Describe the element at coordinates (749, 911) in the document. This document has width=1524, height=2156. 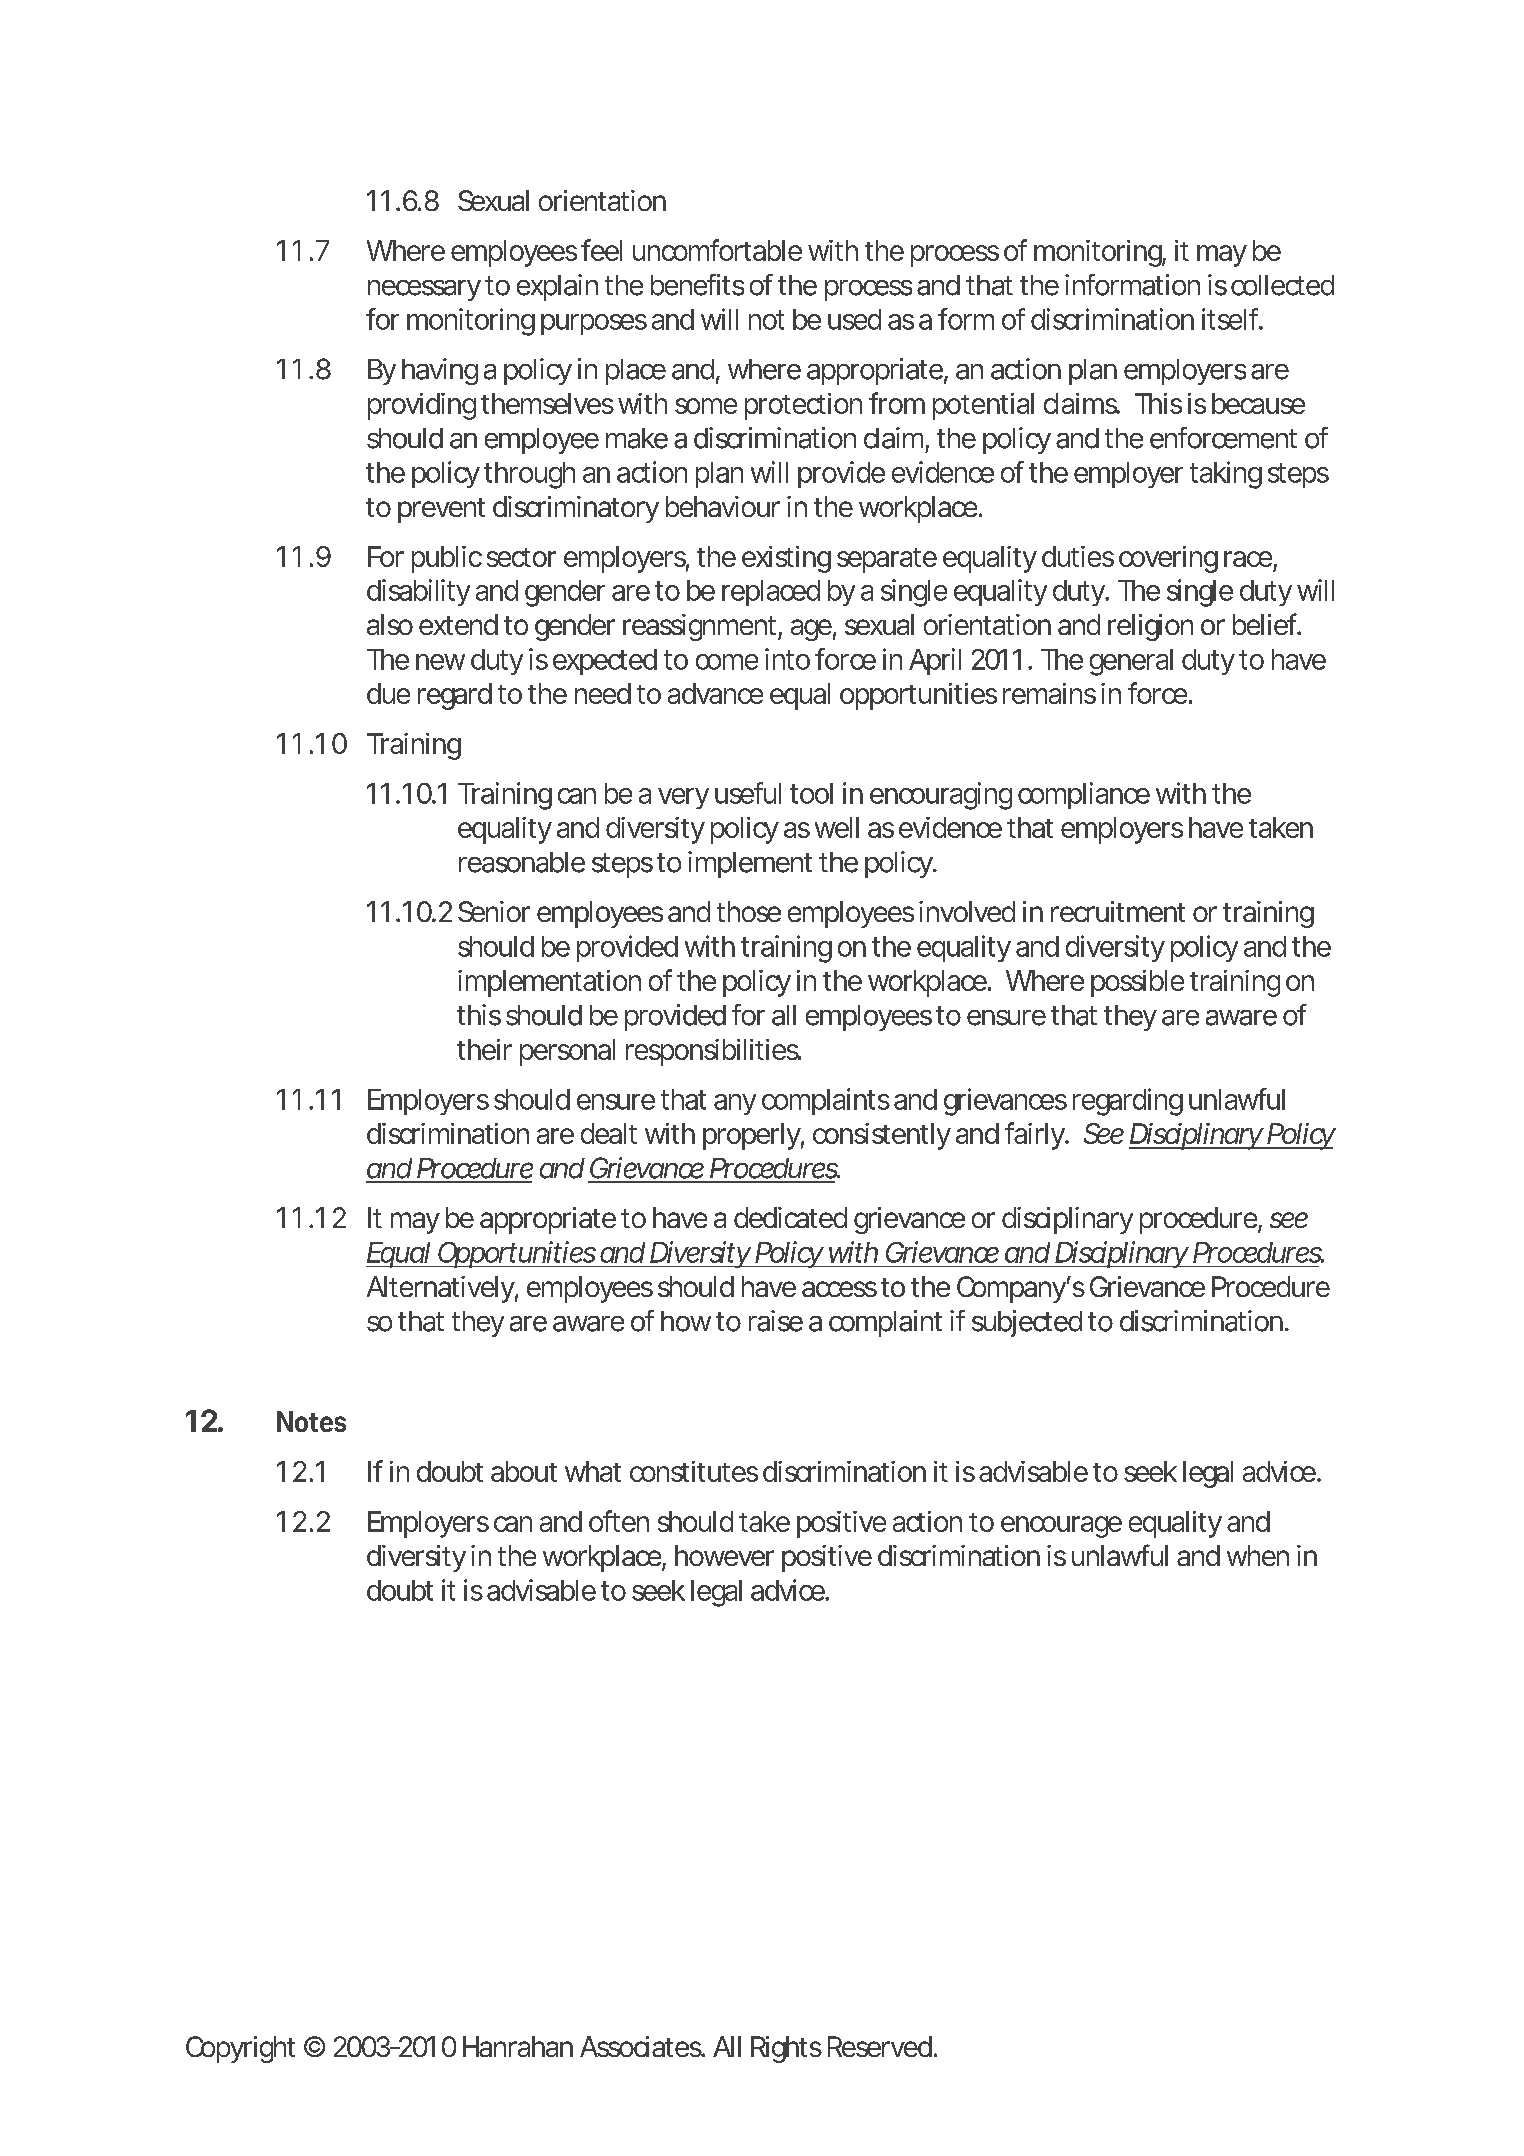
I see `those` at that location.
